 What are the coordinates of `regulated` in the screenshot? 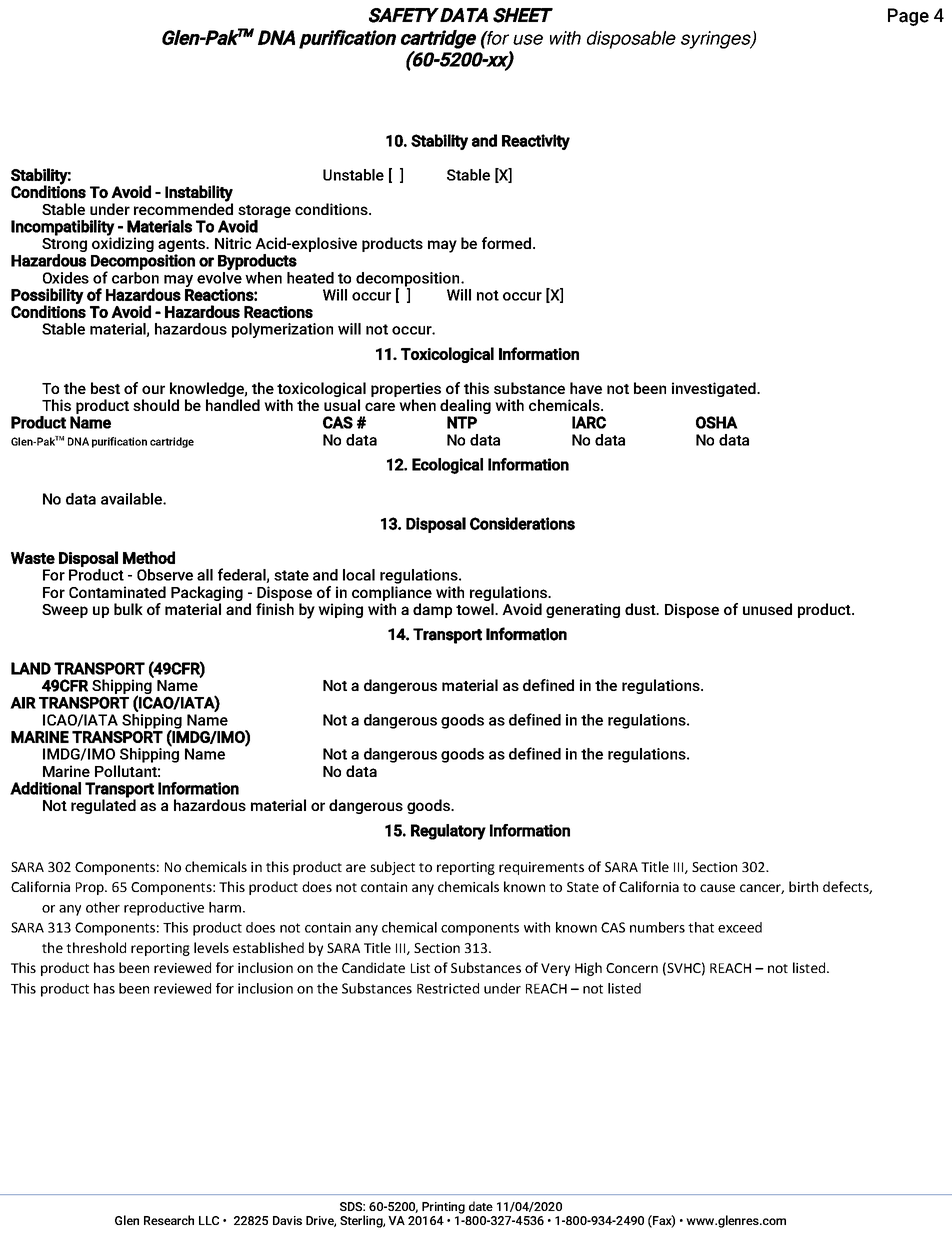 It's located at (103, 805).
